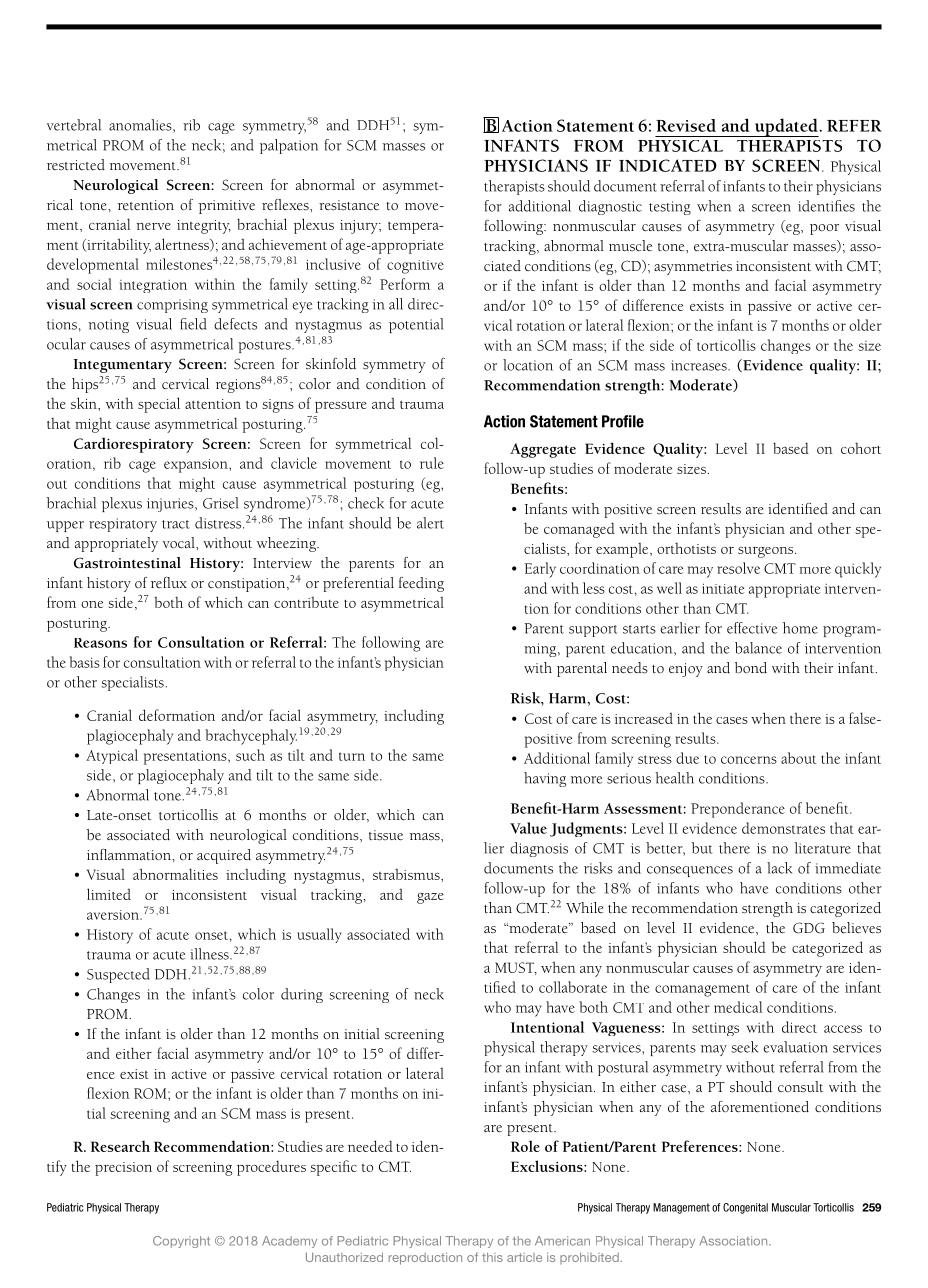  What do you see at coordinates (430, 898) in the screenshot?
I see `gaze` at bounding box center [430, 898].
